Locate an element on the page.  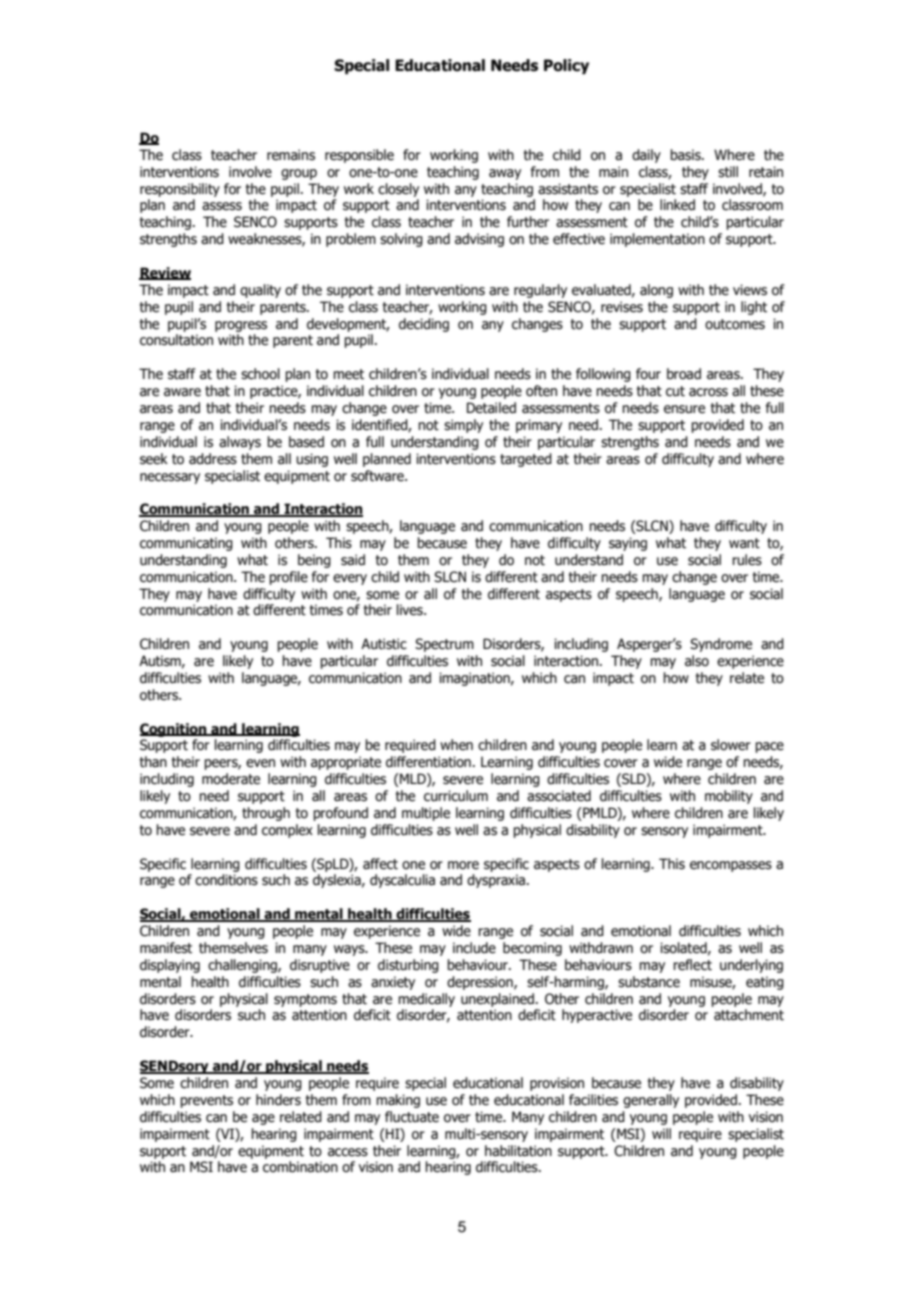
away is located at coordinates (505, 174).
